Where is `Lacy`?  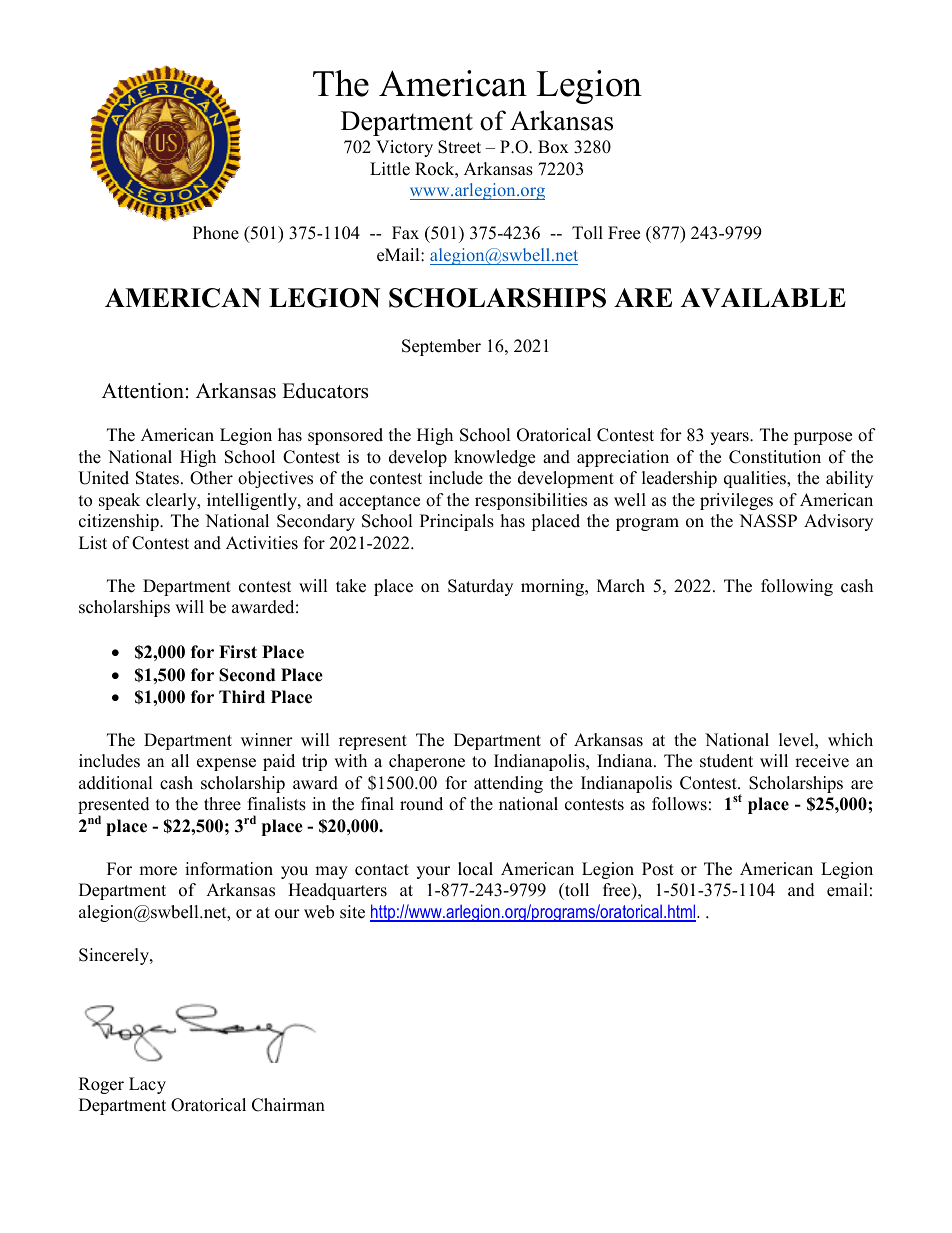
Lacy is located at coordinates (147, 1085).
